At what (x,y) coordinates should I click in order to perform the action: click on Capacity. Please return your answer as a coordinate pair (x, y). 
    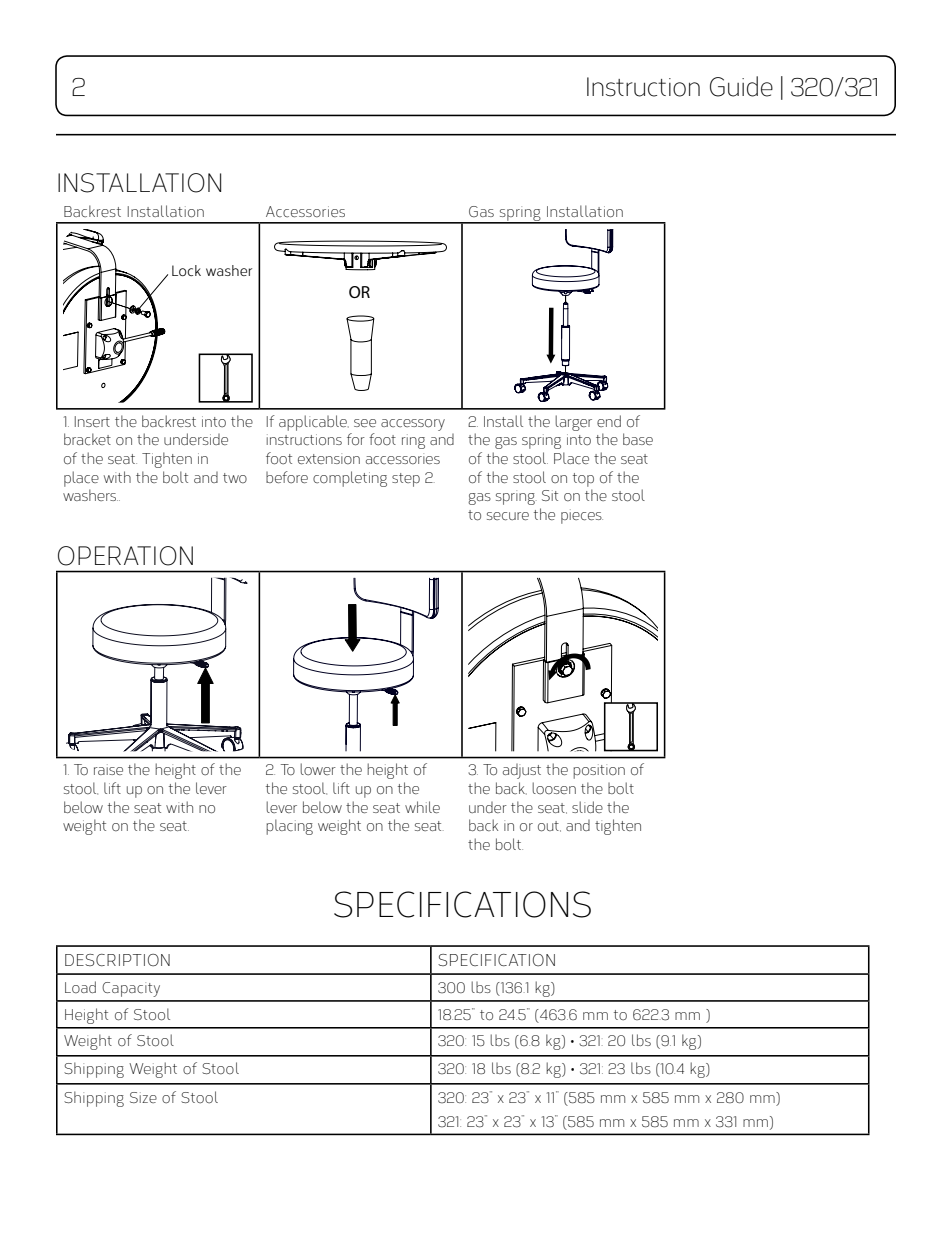
    Looking at the image, I should click on (131, 989).
